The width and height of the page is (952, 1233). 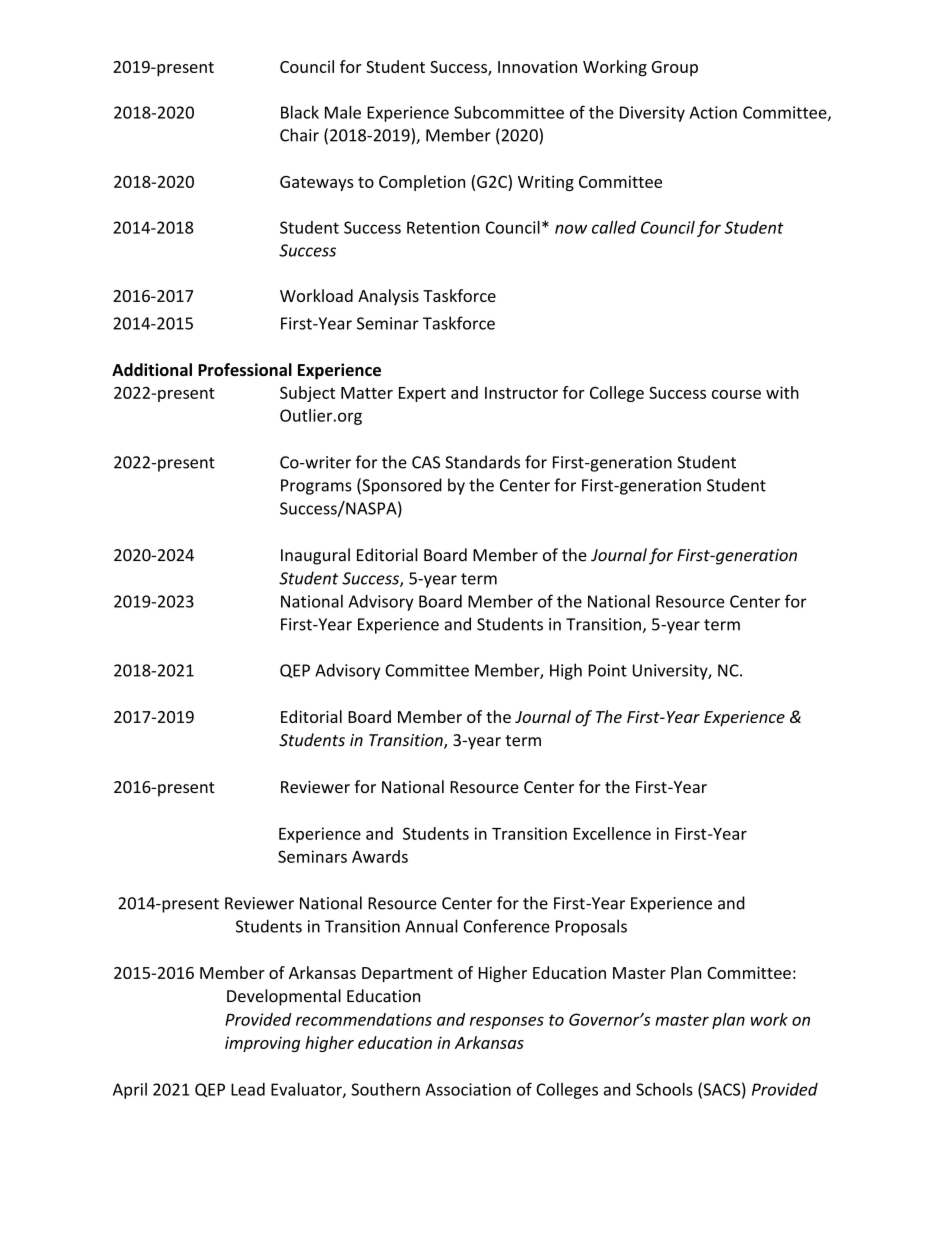 I want to click on Lead, so click(x=248, y=1089).
